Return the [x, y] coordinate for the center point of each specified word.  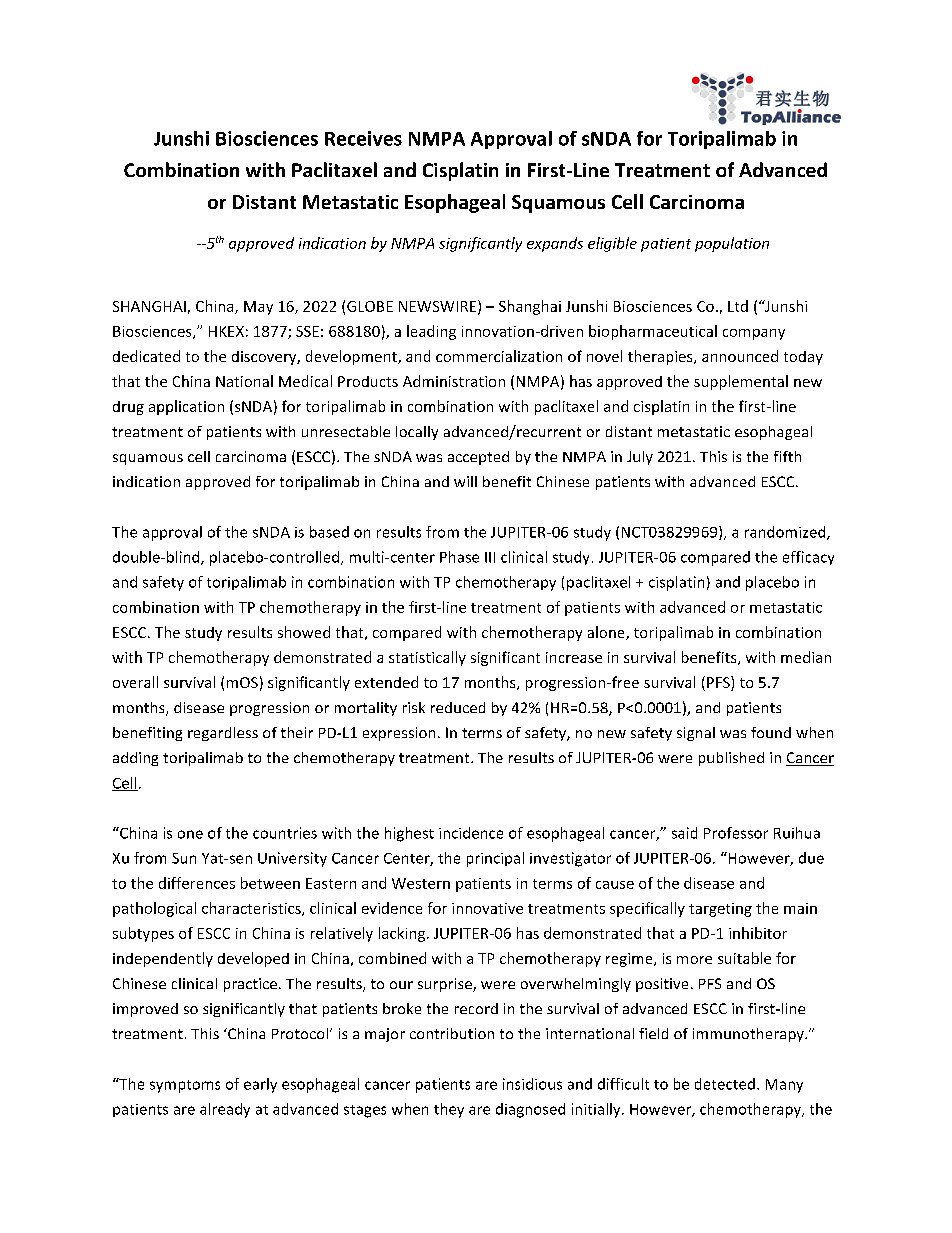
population [732, 244]
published [731, 759]
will [465, 481]
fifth [787, 456]
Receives [363, 138]
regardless [223, 734]
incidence [471, 833]
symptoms [185, 1086]
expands [555, 244]
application [186, 407]
